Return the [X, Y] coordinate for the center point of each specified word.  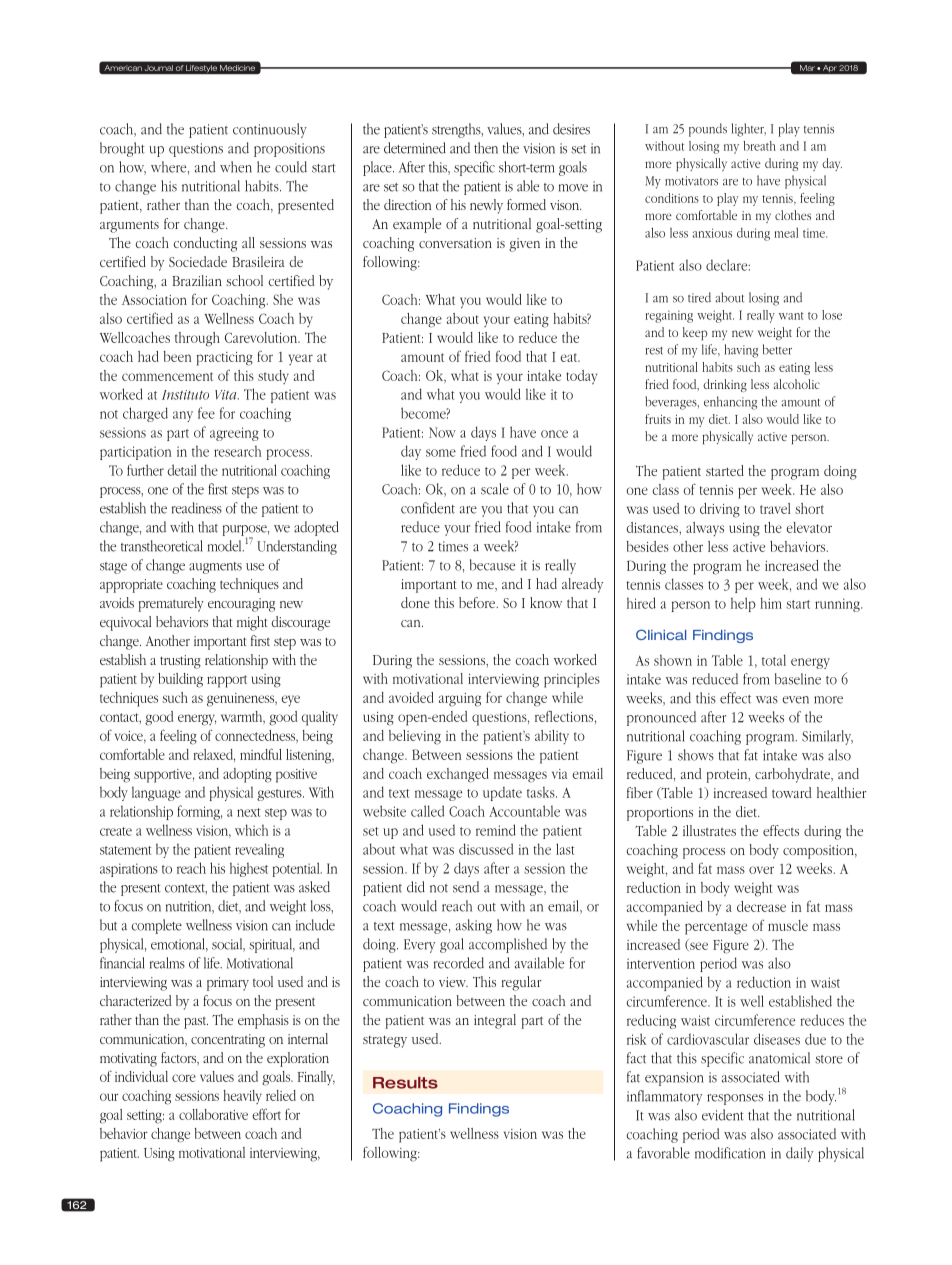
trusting [180, 662]
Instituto [185, 395]
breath [760, 146]
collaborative [213, 1114]
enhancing [730, 403]
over [761, 870]
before [478, 602]
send [466, 887]
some [441, 453]
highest [249, 870]
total [774, 660]
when [236, 167]
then [486, 148]
